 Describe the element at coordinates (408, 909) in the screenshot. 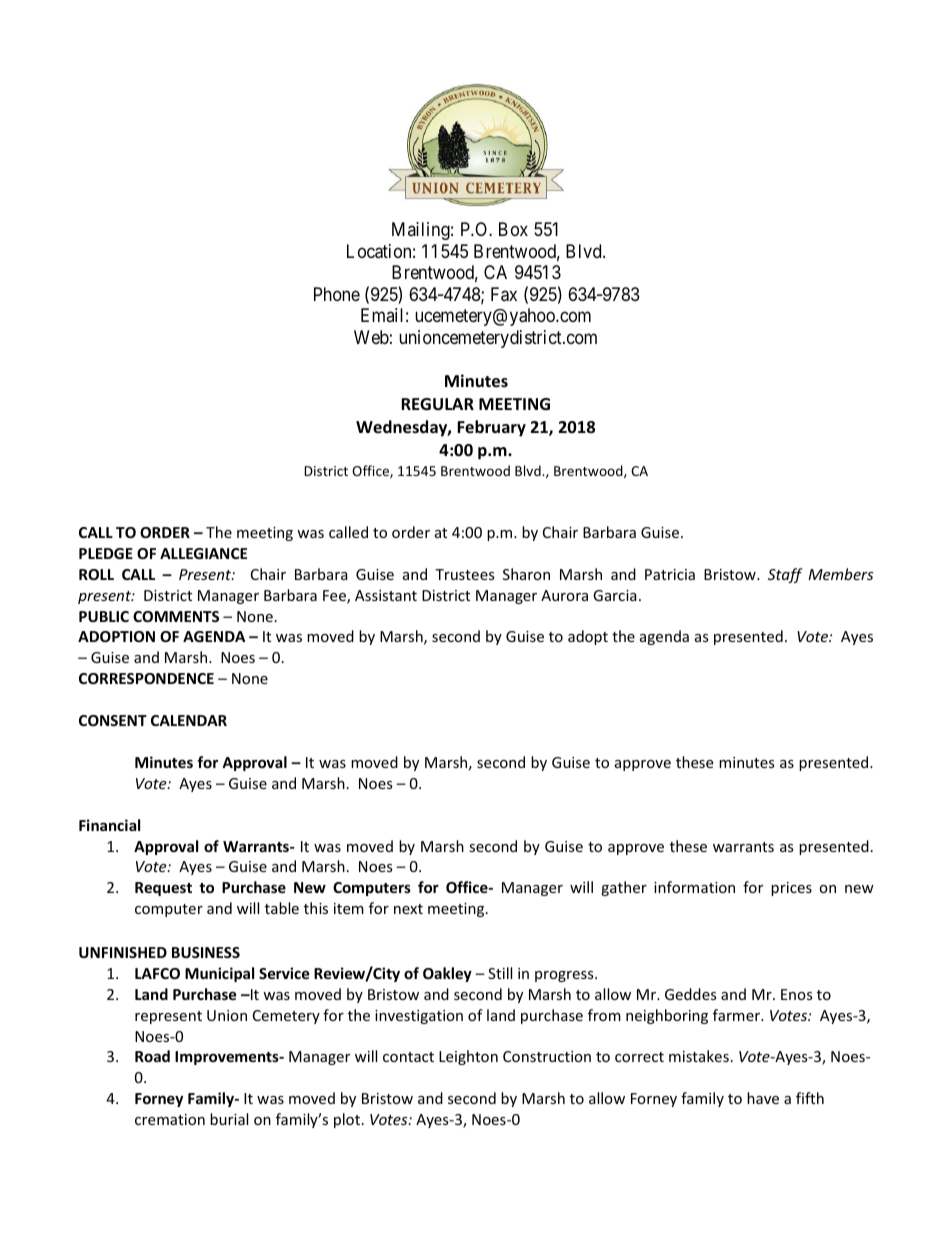

I see `next` at that location.
